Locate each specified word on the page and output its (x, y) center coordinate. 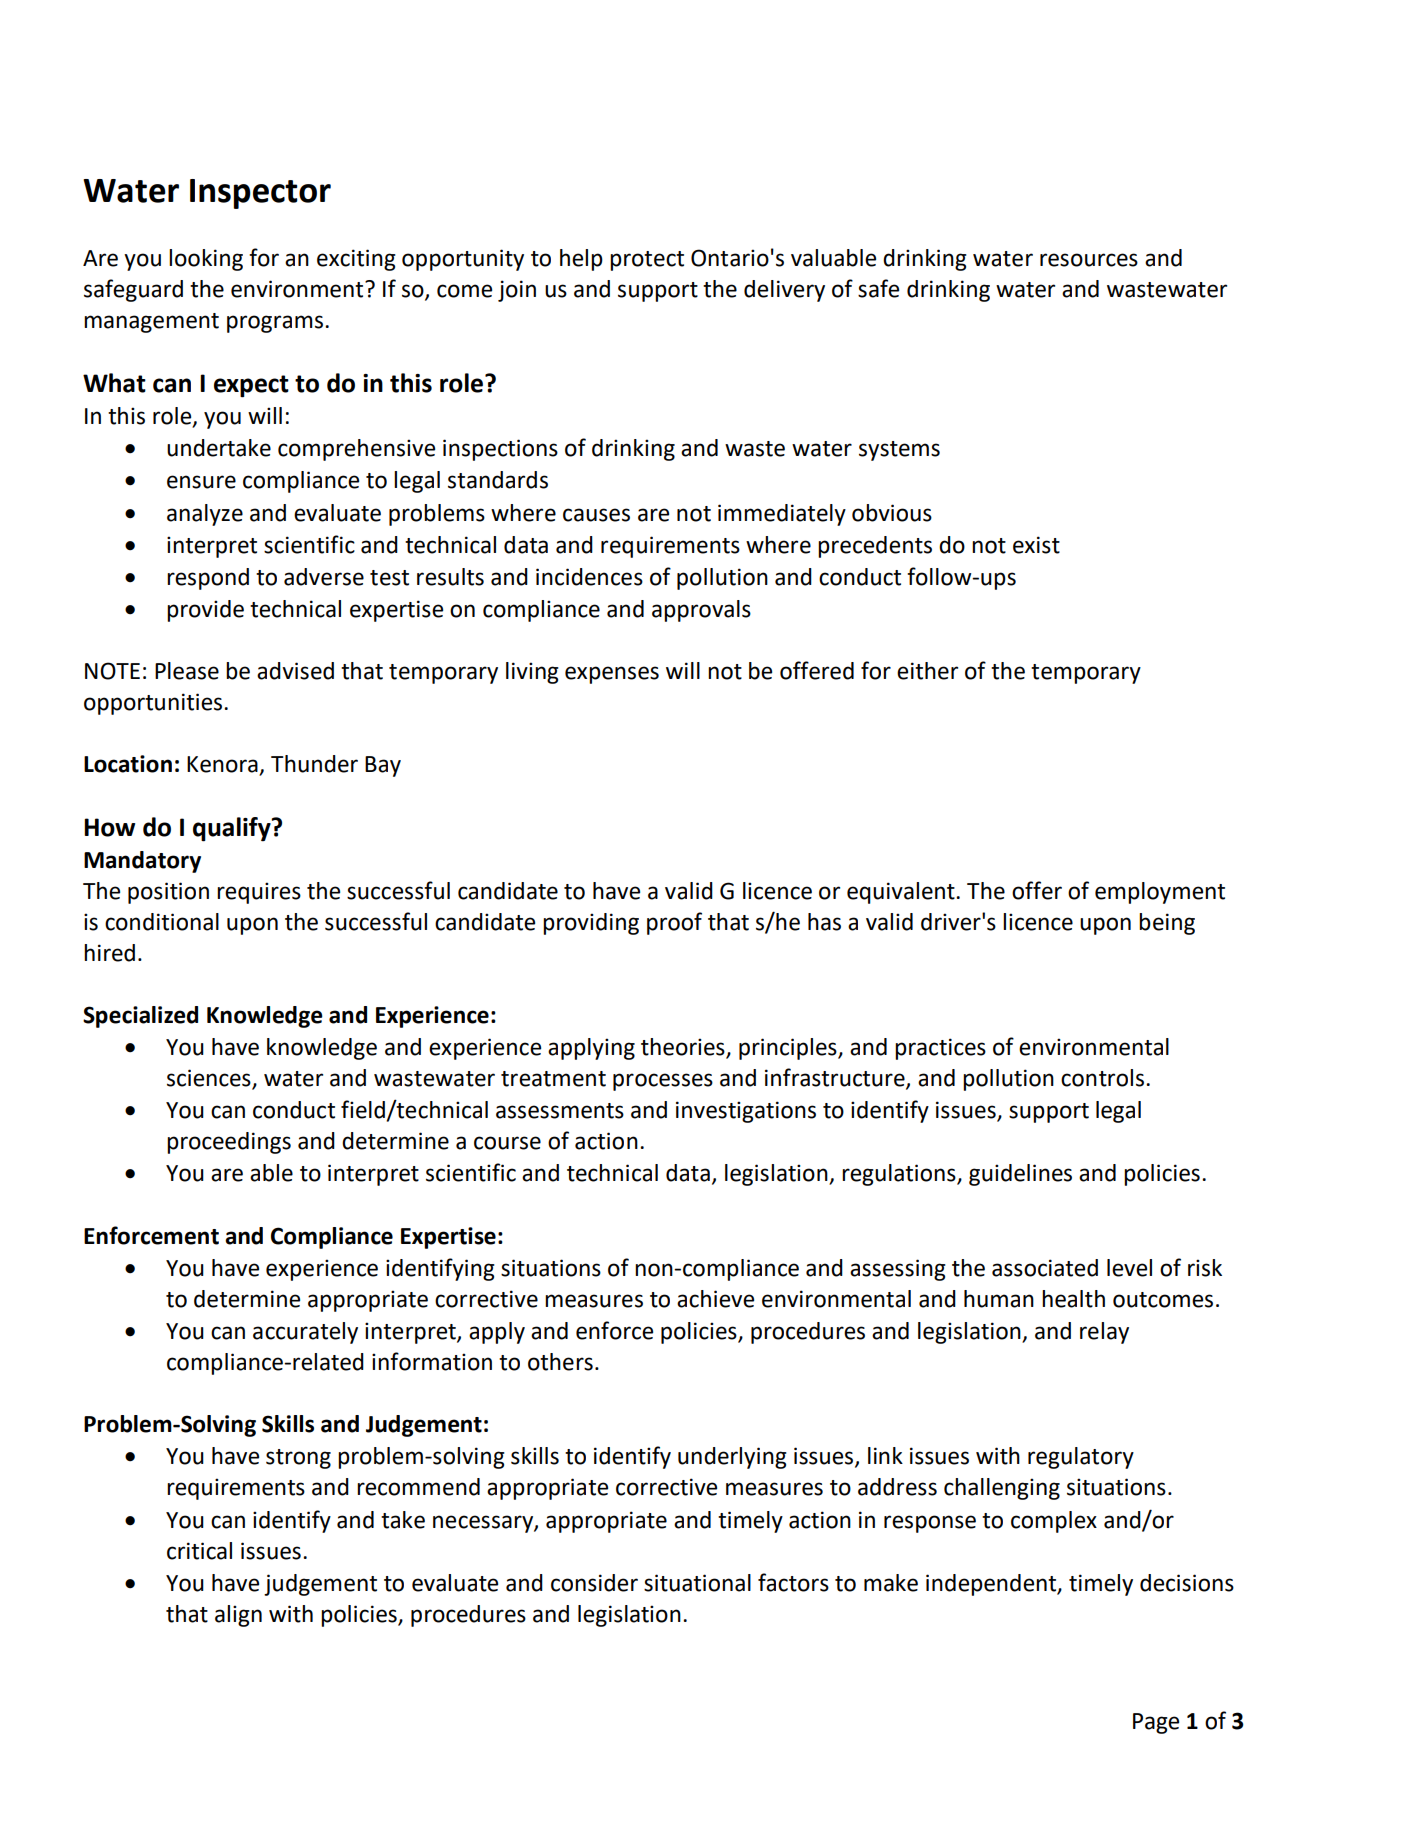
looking (206, 260)
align (238, 1616)
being (1167, 924)
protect (647, 261)
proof (674, 923)
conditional (162, 922)
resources (1089, 260)
